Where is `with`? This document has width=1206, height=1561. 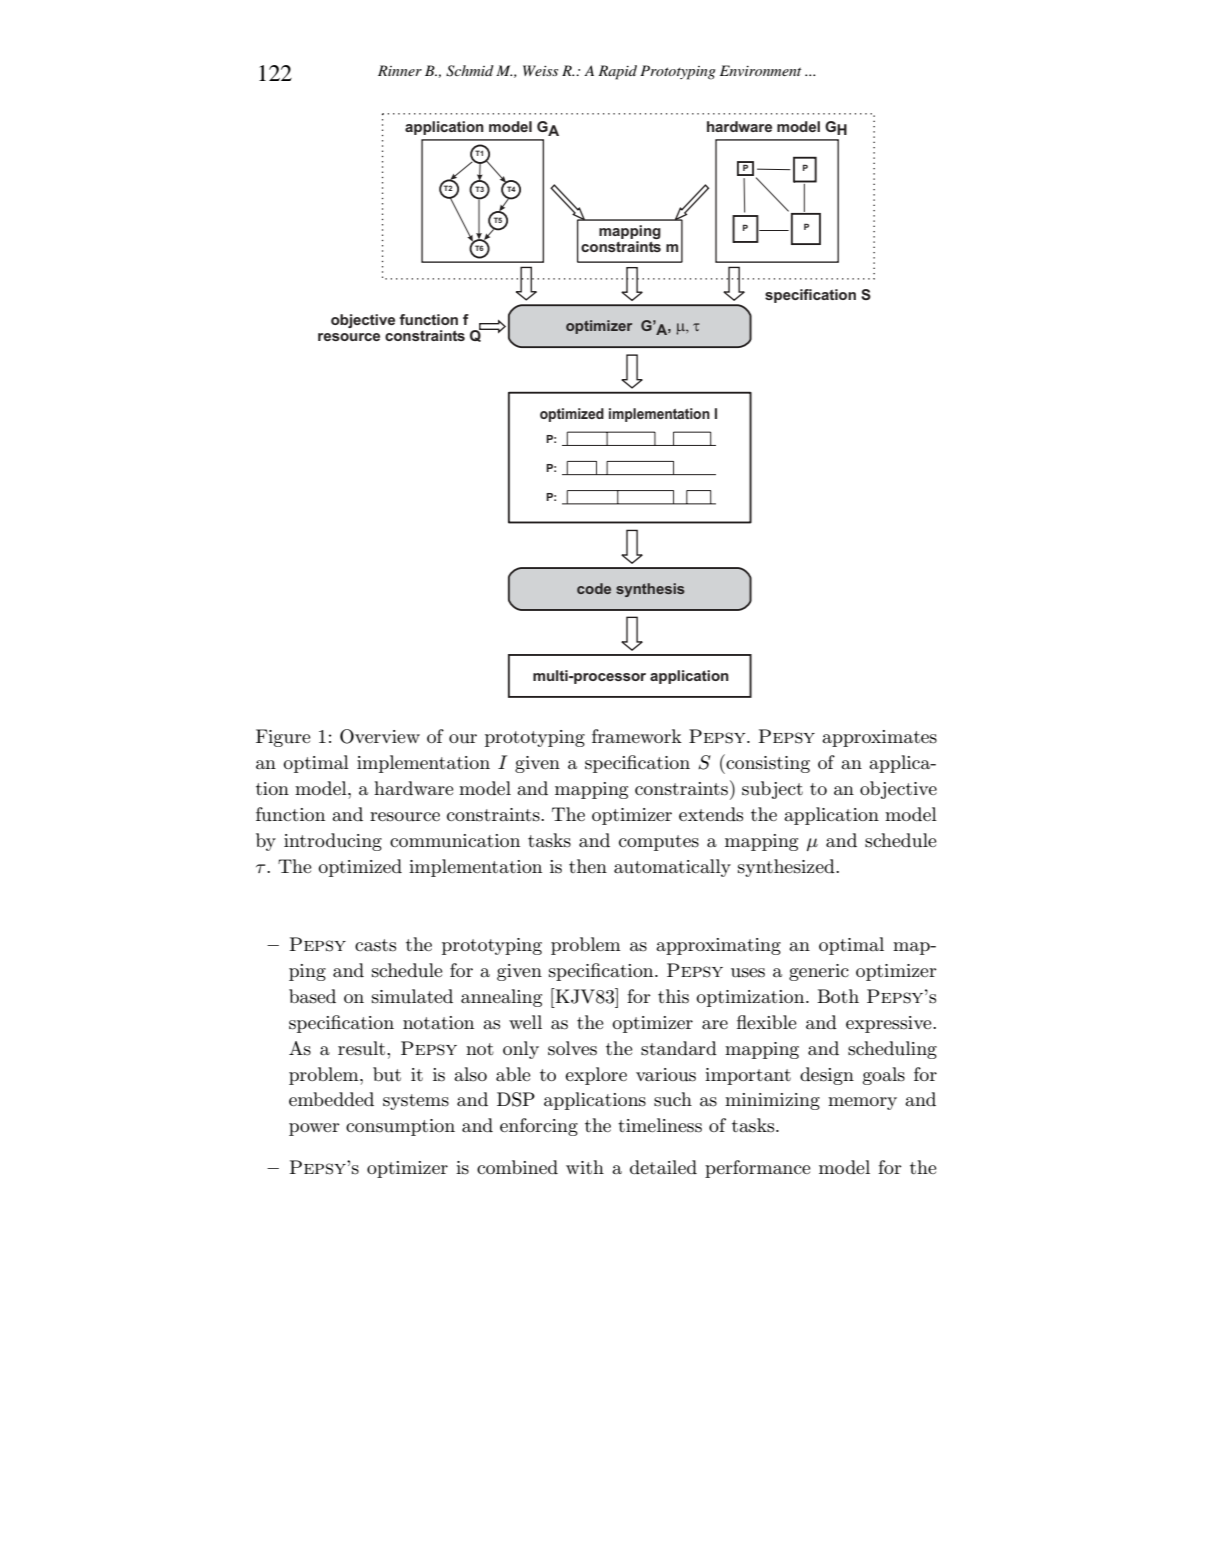 with is located at coordinates (585, 1167).
